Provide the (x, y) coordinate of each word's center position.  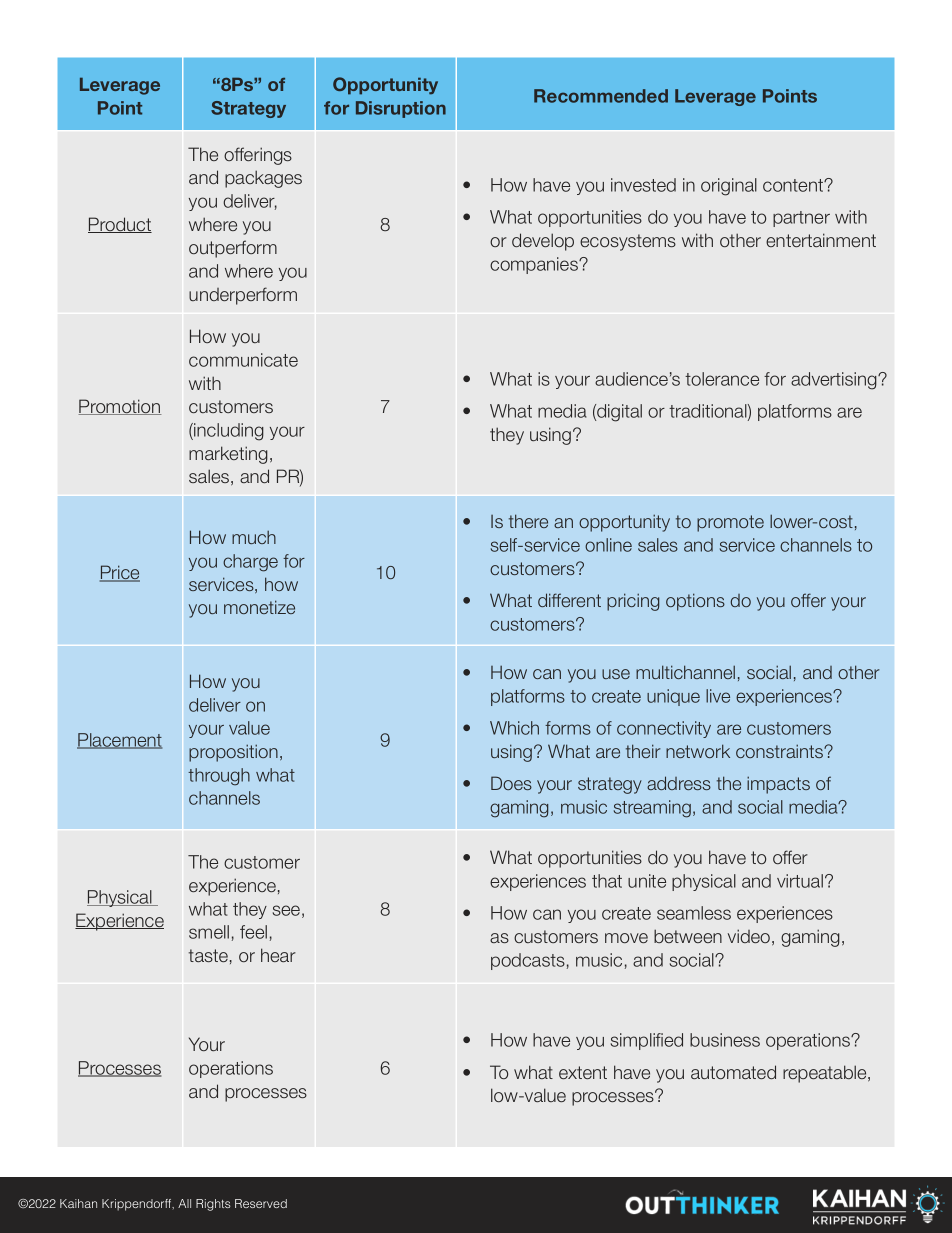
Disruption (401, 109)
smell (209, 932)
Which (514, 728)
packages (263, 179)
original (729, 187)
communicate (243, 360)
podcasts (528, 961)
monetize (259, 607)
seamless (694, 913)
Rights (213, 1205)
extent (583, 1072)
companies (535, 265)
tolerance (722, 379)
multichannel (685, 672)
